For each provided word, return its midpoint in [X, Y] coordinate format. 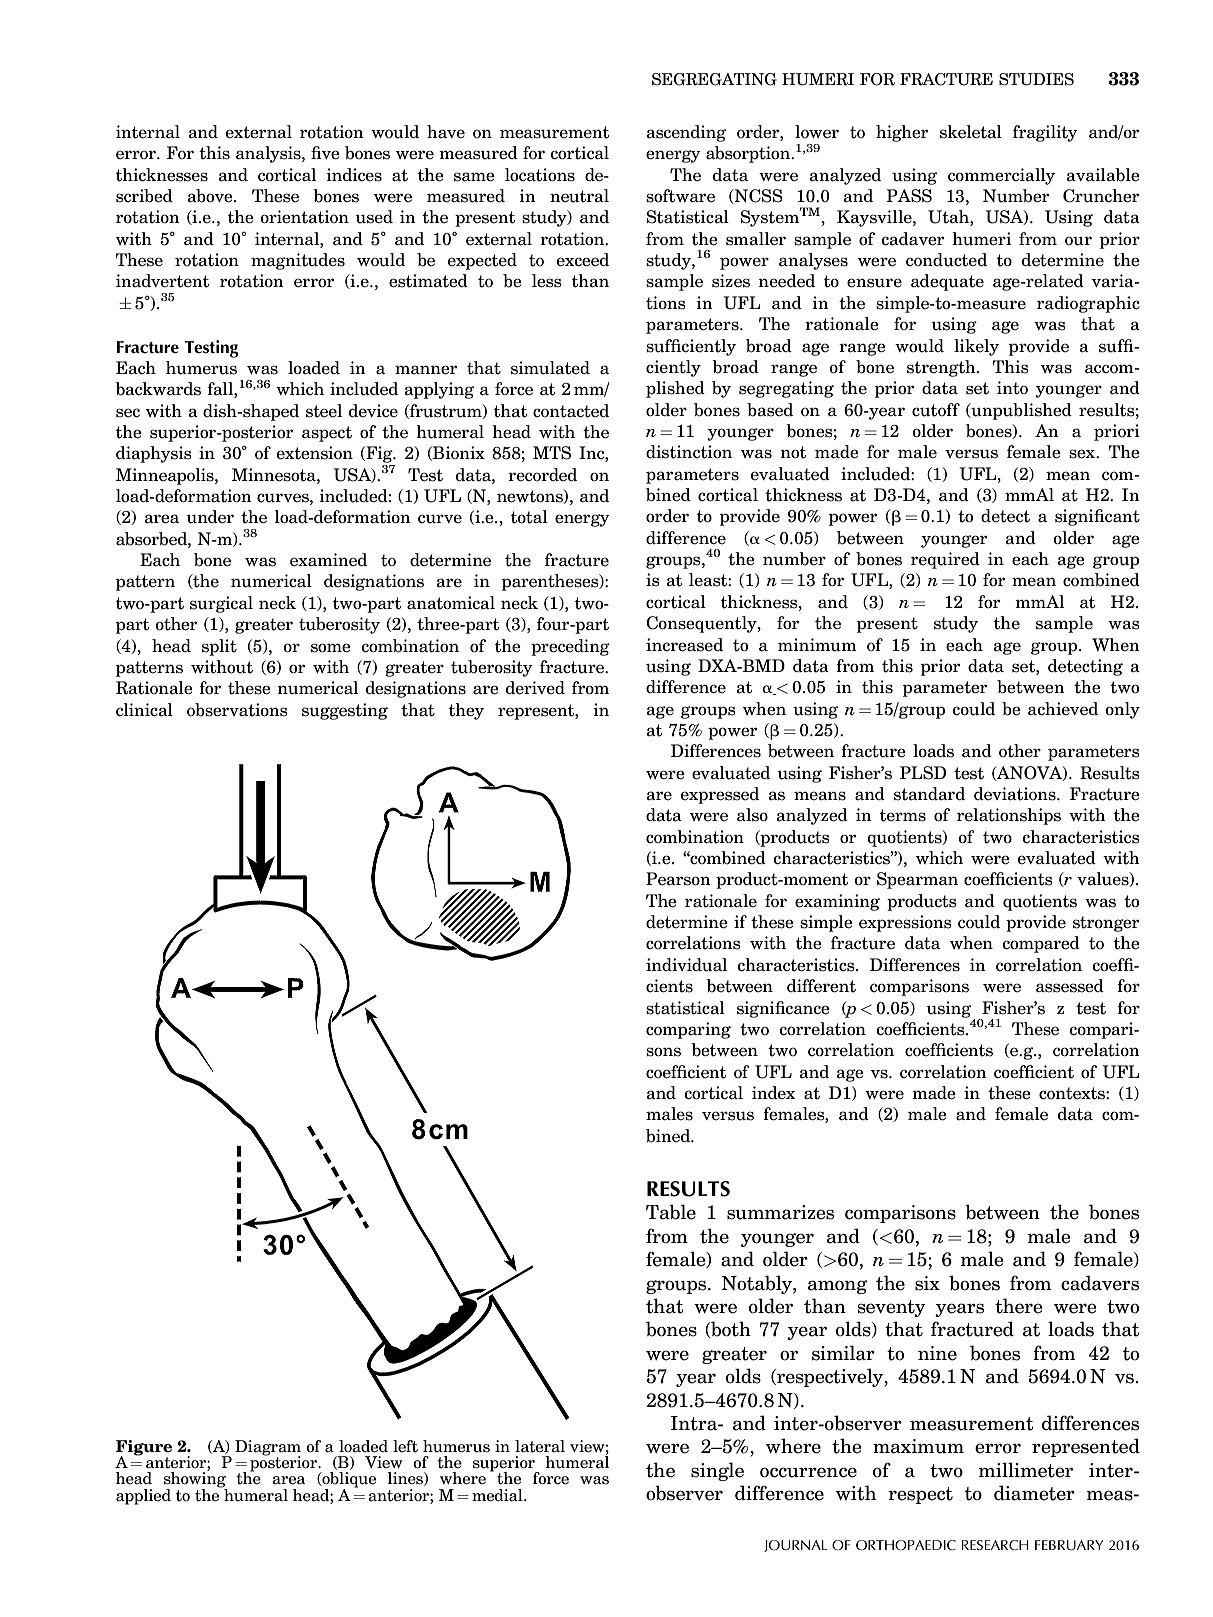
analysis [269, 154]
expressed [720, 795]
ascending [686, 133]
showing [196, 1480]
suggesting [345, 711]
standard [929, 794]
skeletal [971, 132]
